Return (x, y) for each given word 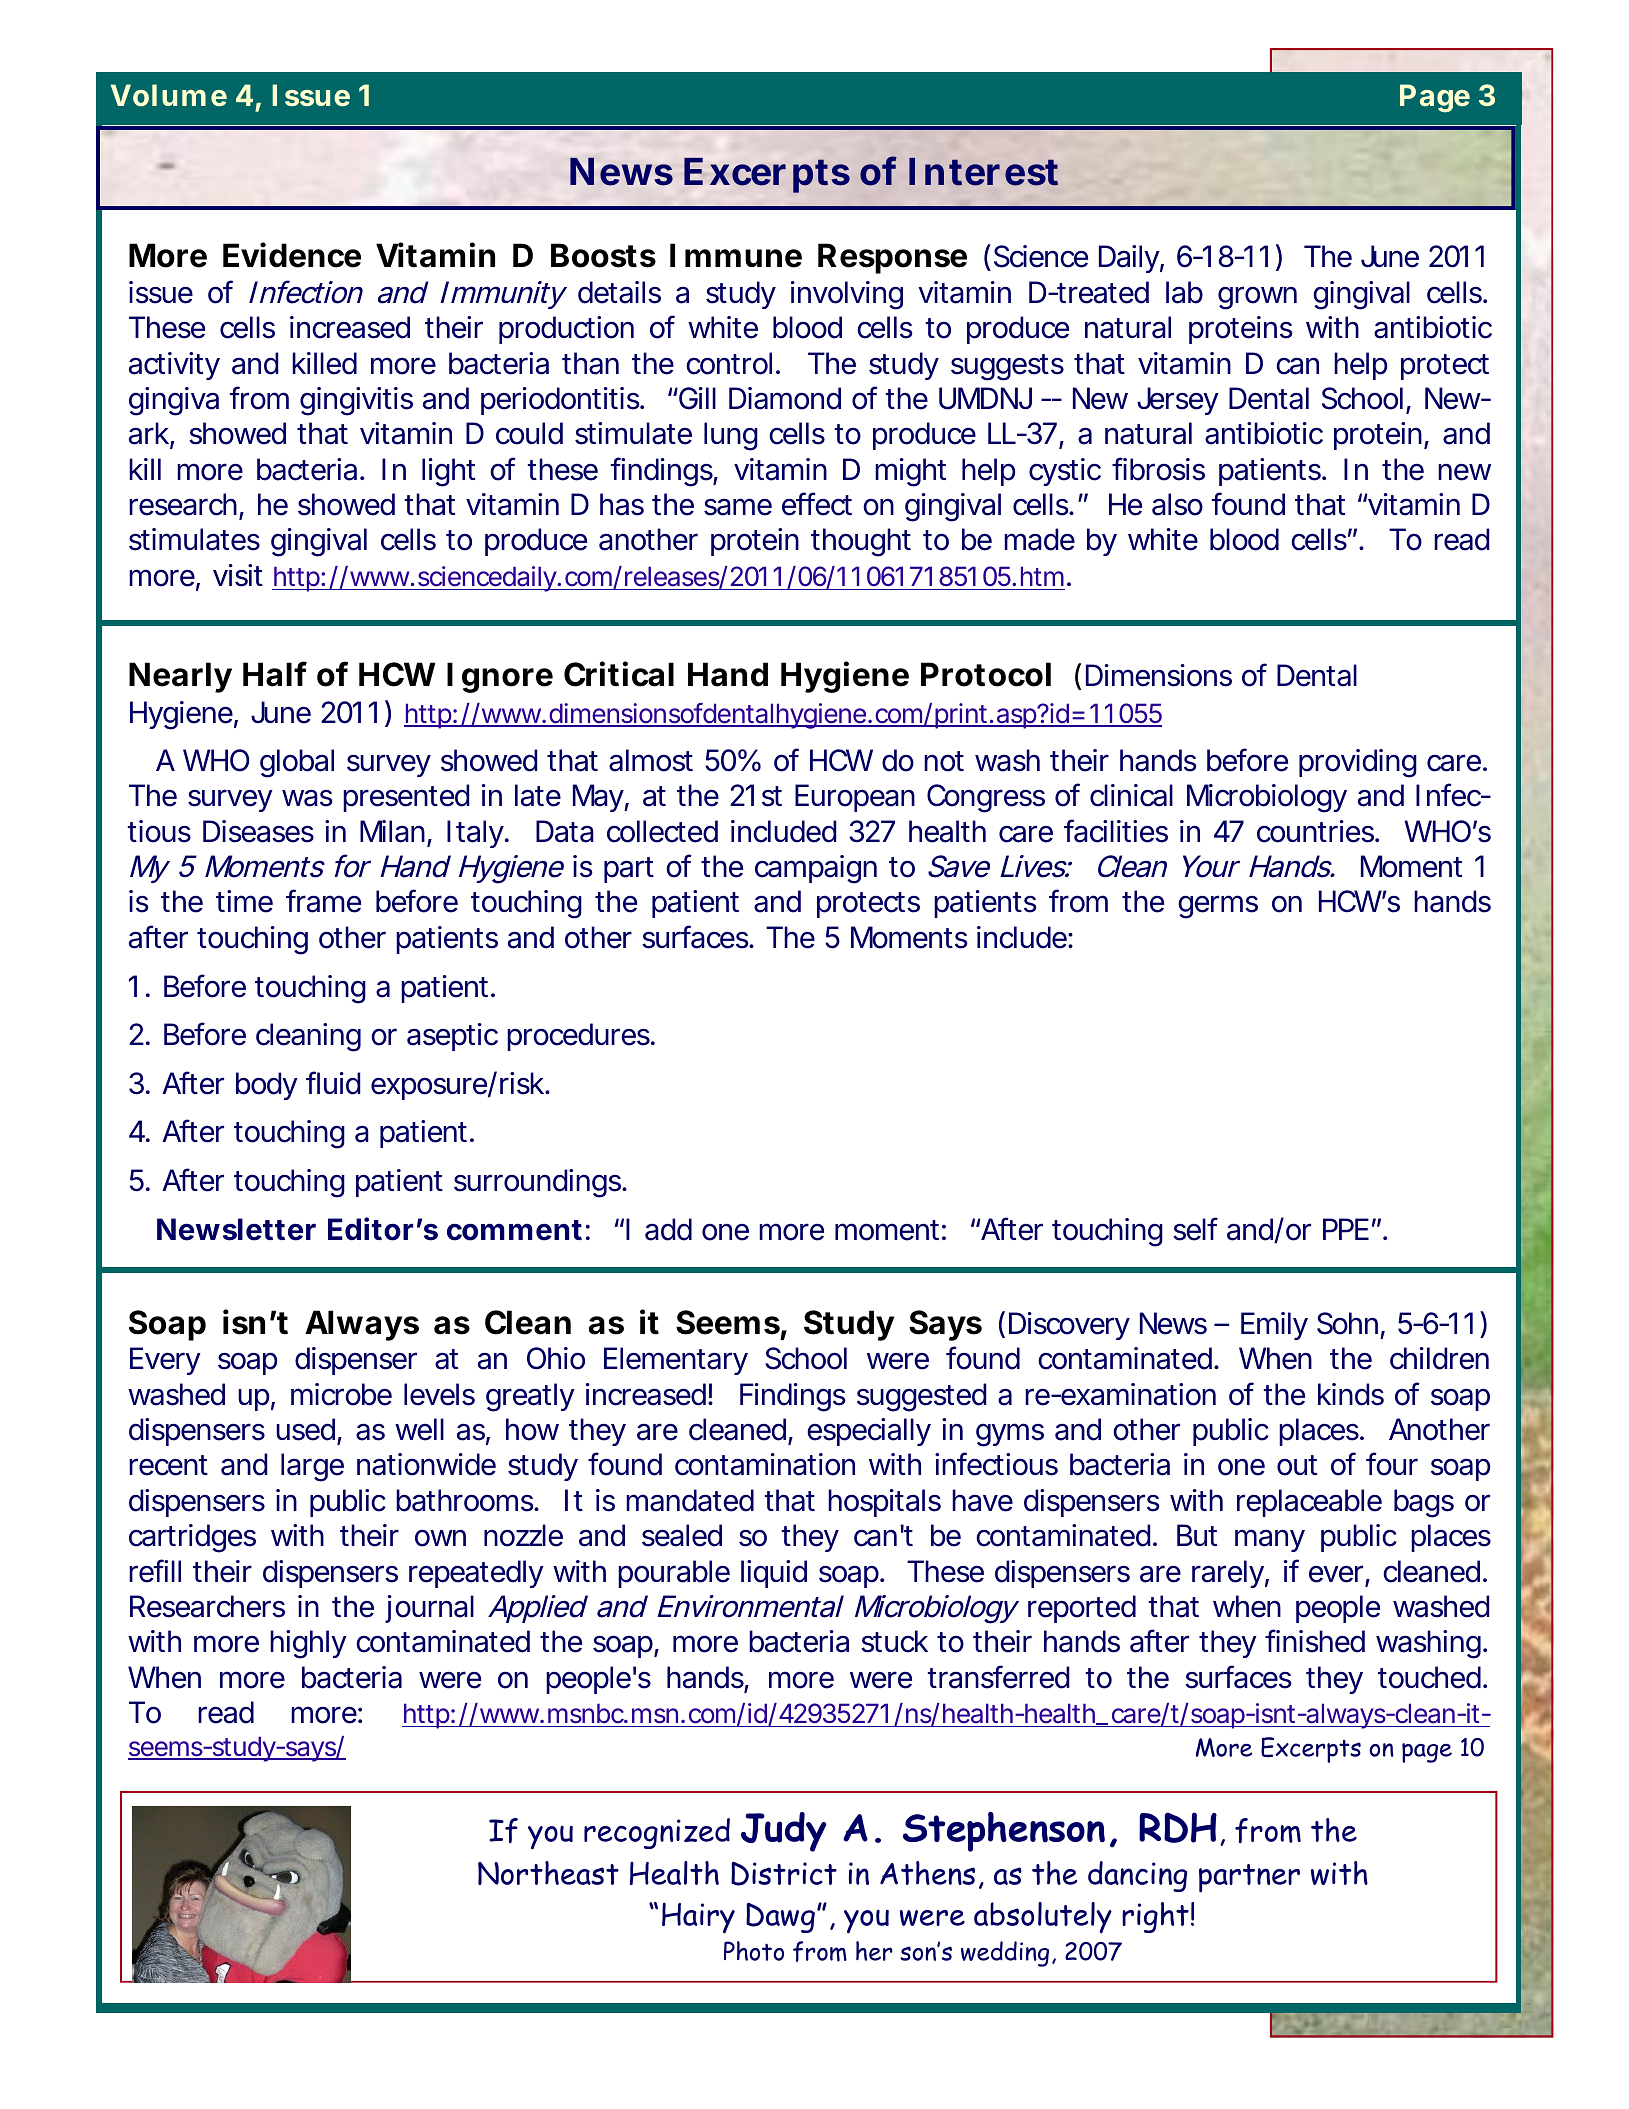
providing (1358, 763)
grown (1257, 298)
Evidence (292, 255)
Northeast (548, 1873)
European (855, 798)
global (297, 763)
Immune (736, 255)
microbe (341, 1394)
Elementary (676, 1361)
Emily (1274, 1326)
